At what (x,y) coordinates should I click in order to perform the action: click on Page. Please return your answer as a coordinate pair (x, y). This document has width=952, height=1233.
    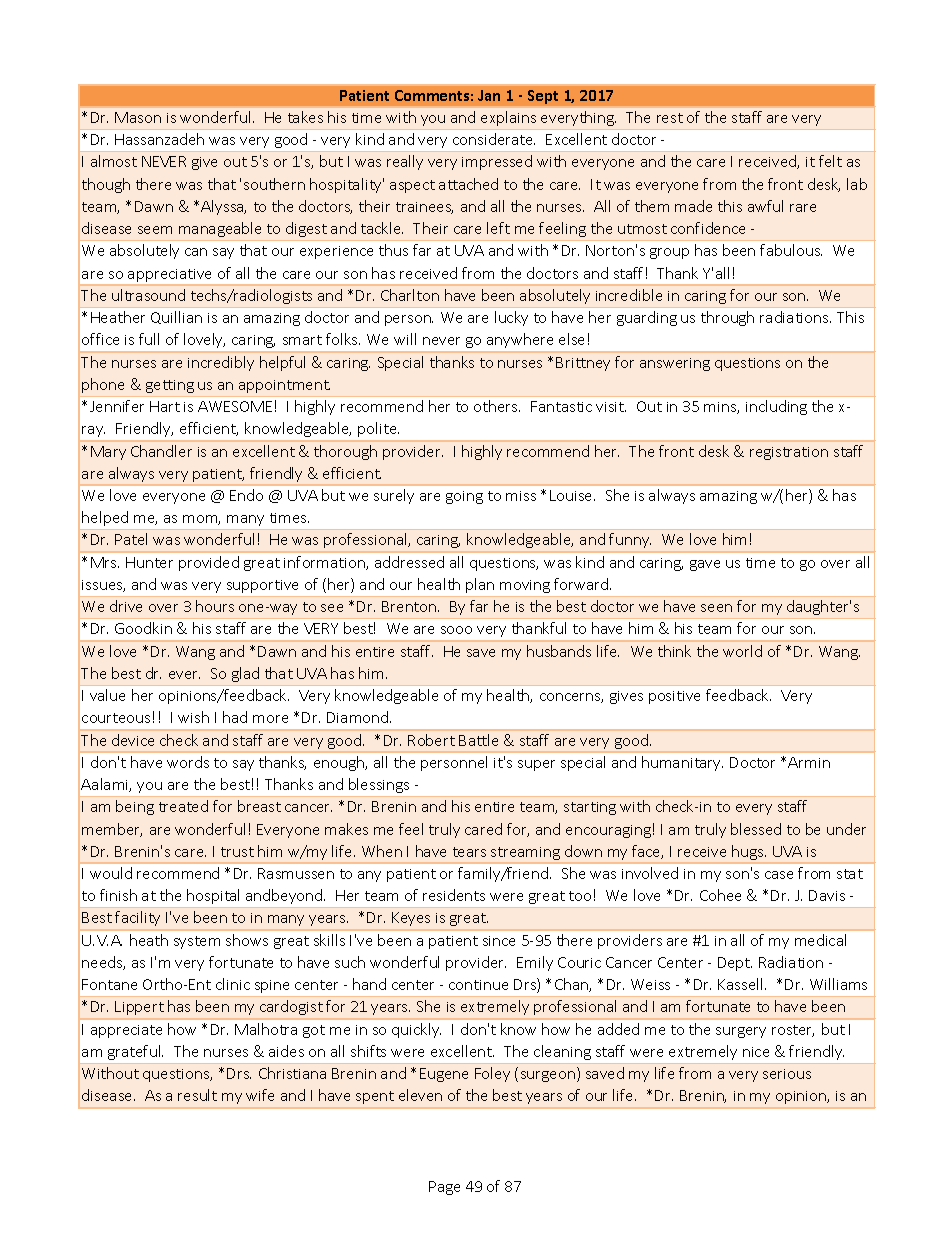
    Looking at the image, I should click on (444, 1188).
